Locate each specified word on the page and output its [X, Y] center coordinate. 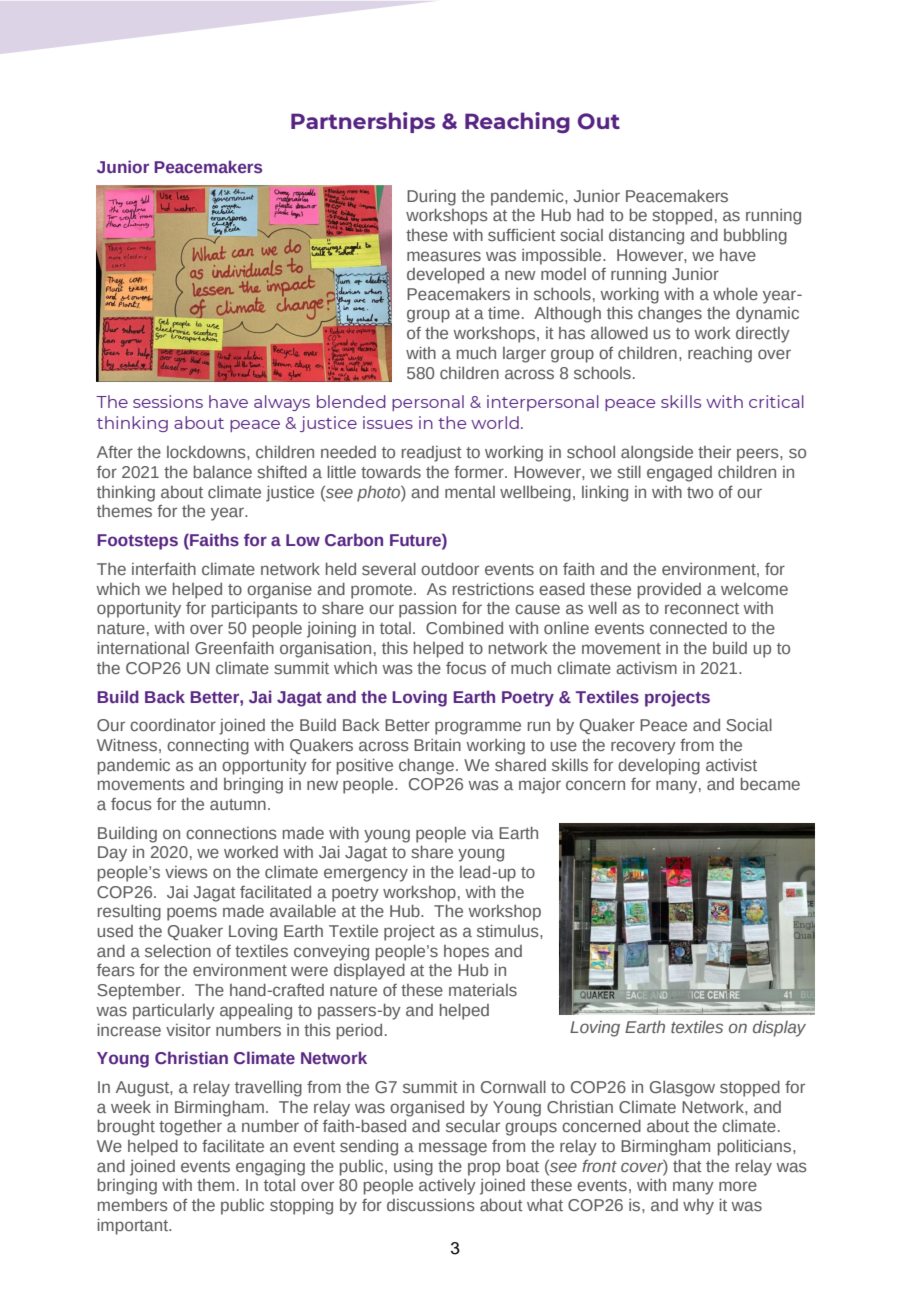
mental [470, 492]
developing [659, 766]
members [133, 1204]
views [186, 872]
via [483, 833]
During [431, 197]
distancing [646, 237]
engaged [679, 474]
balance [222, 471]
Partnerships [363, 122]
